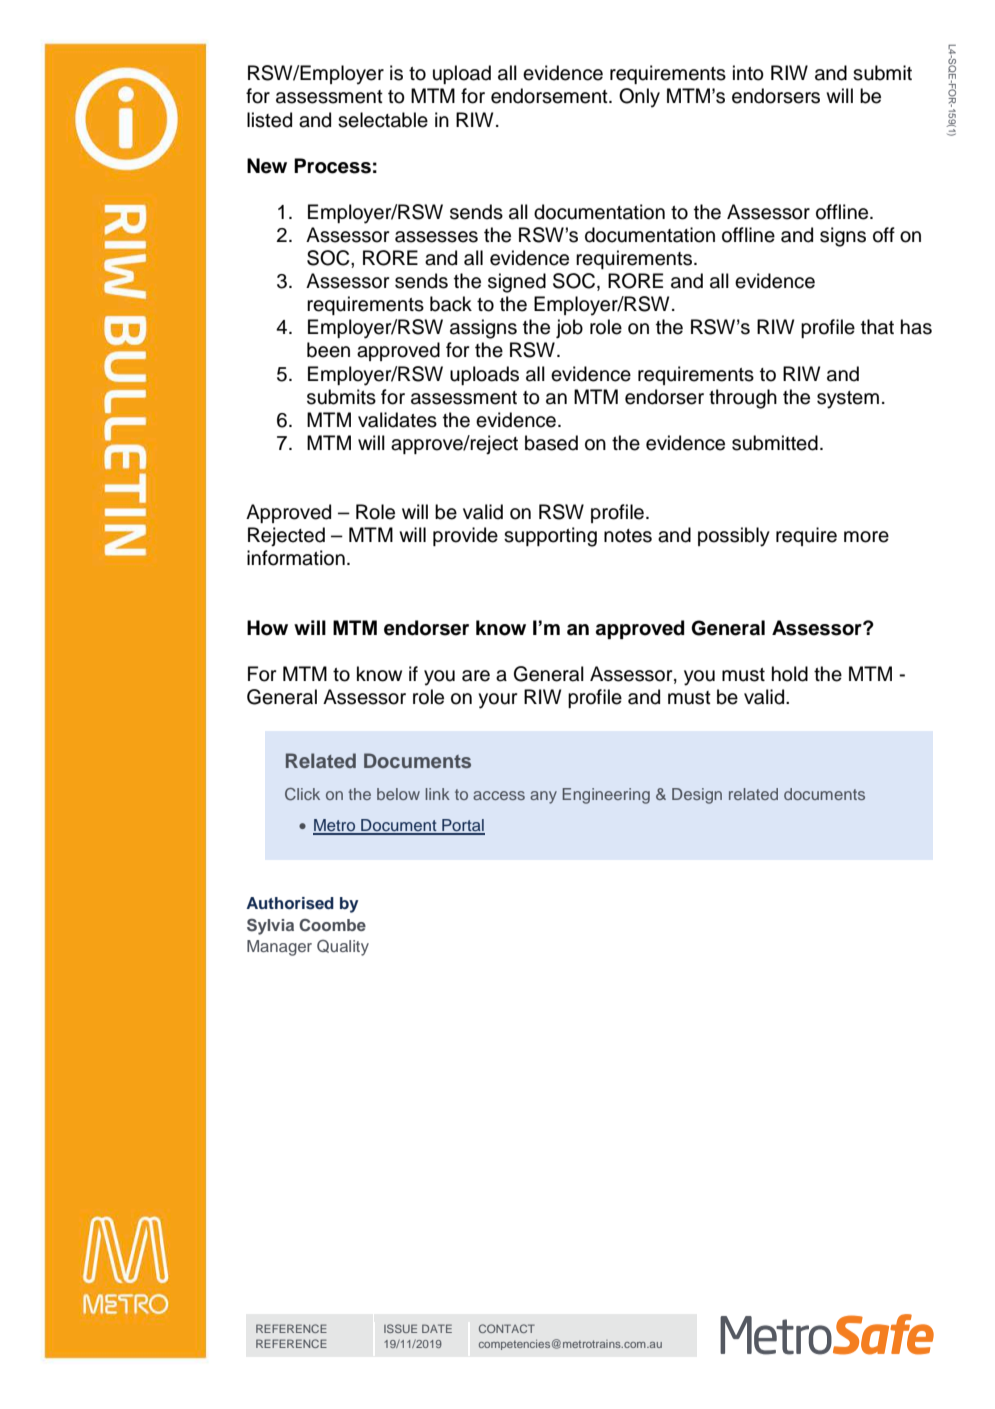 This screenshot has width=995, height=1409. I want to click on your, so click(497, 701).
